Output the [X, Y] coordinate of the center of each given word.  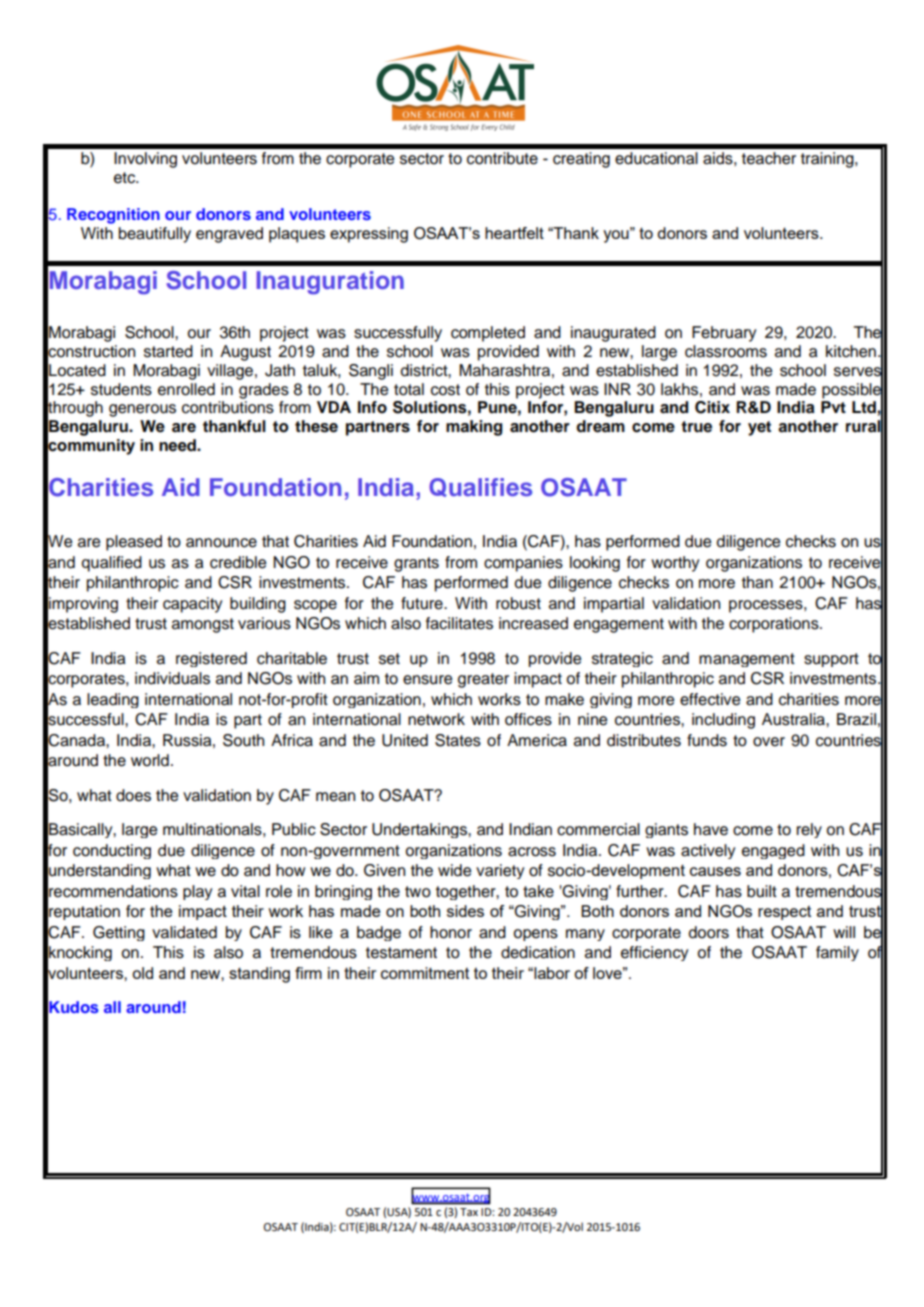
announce [221, 543]
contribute [502, 158]
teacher [769, 158]
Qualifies [480, 487]
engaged [773, 851]
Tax [469, 1212]
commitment [425, 973]
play [197, 892]
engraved [229, 235]
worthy [675, 564]
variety [500, 871]
